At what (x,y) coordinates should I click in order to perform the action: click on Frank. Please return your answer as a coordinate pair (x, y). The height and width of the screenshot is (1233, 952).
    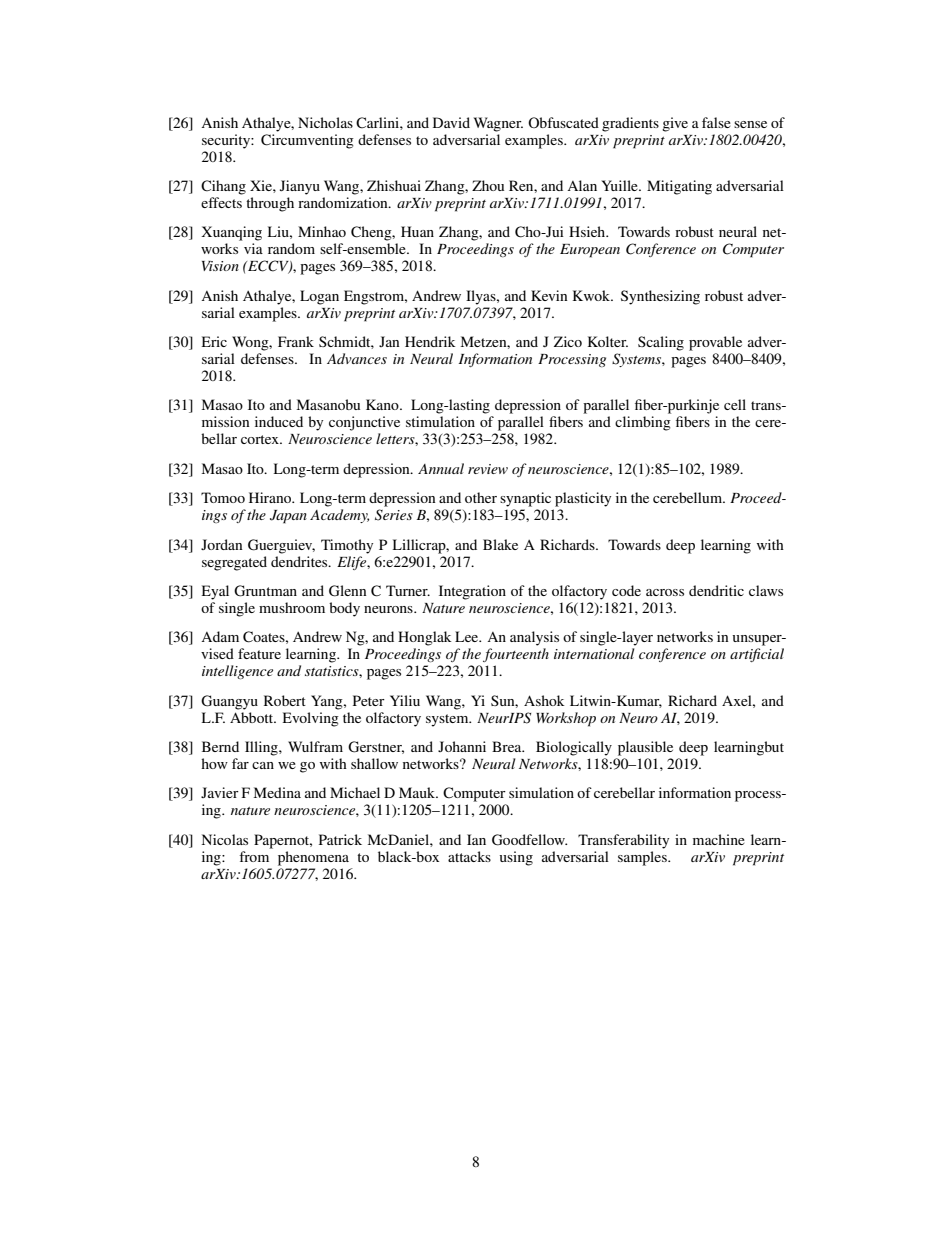
    Looking at the image, I should click on (296, 341).
